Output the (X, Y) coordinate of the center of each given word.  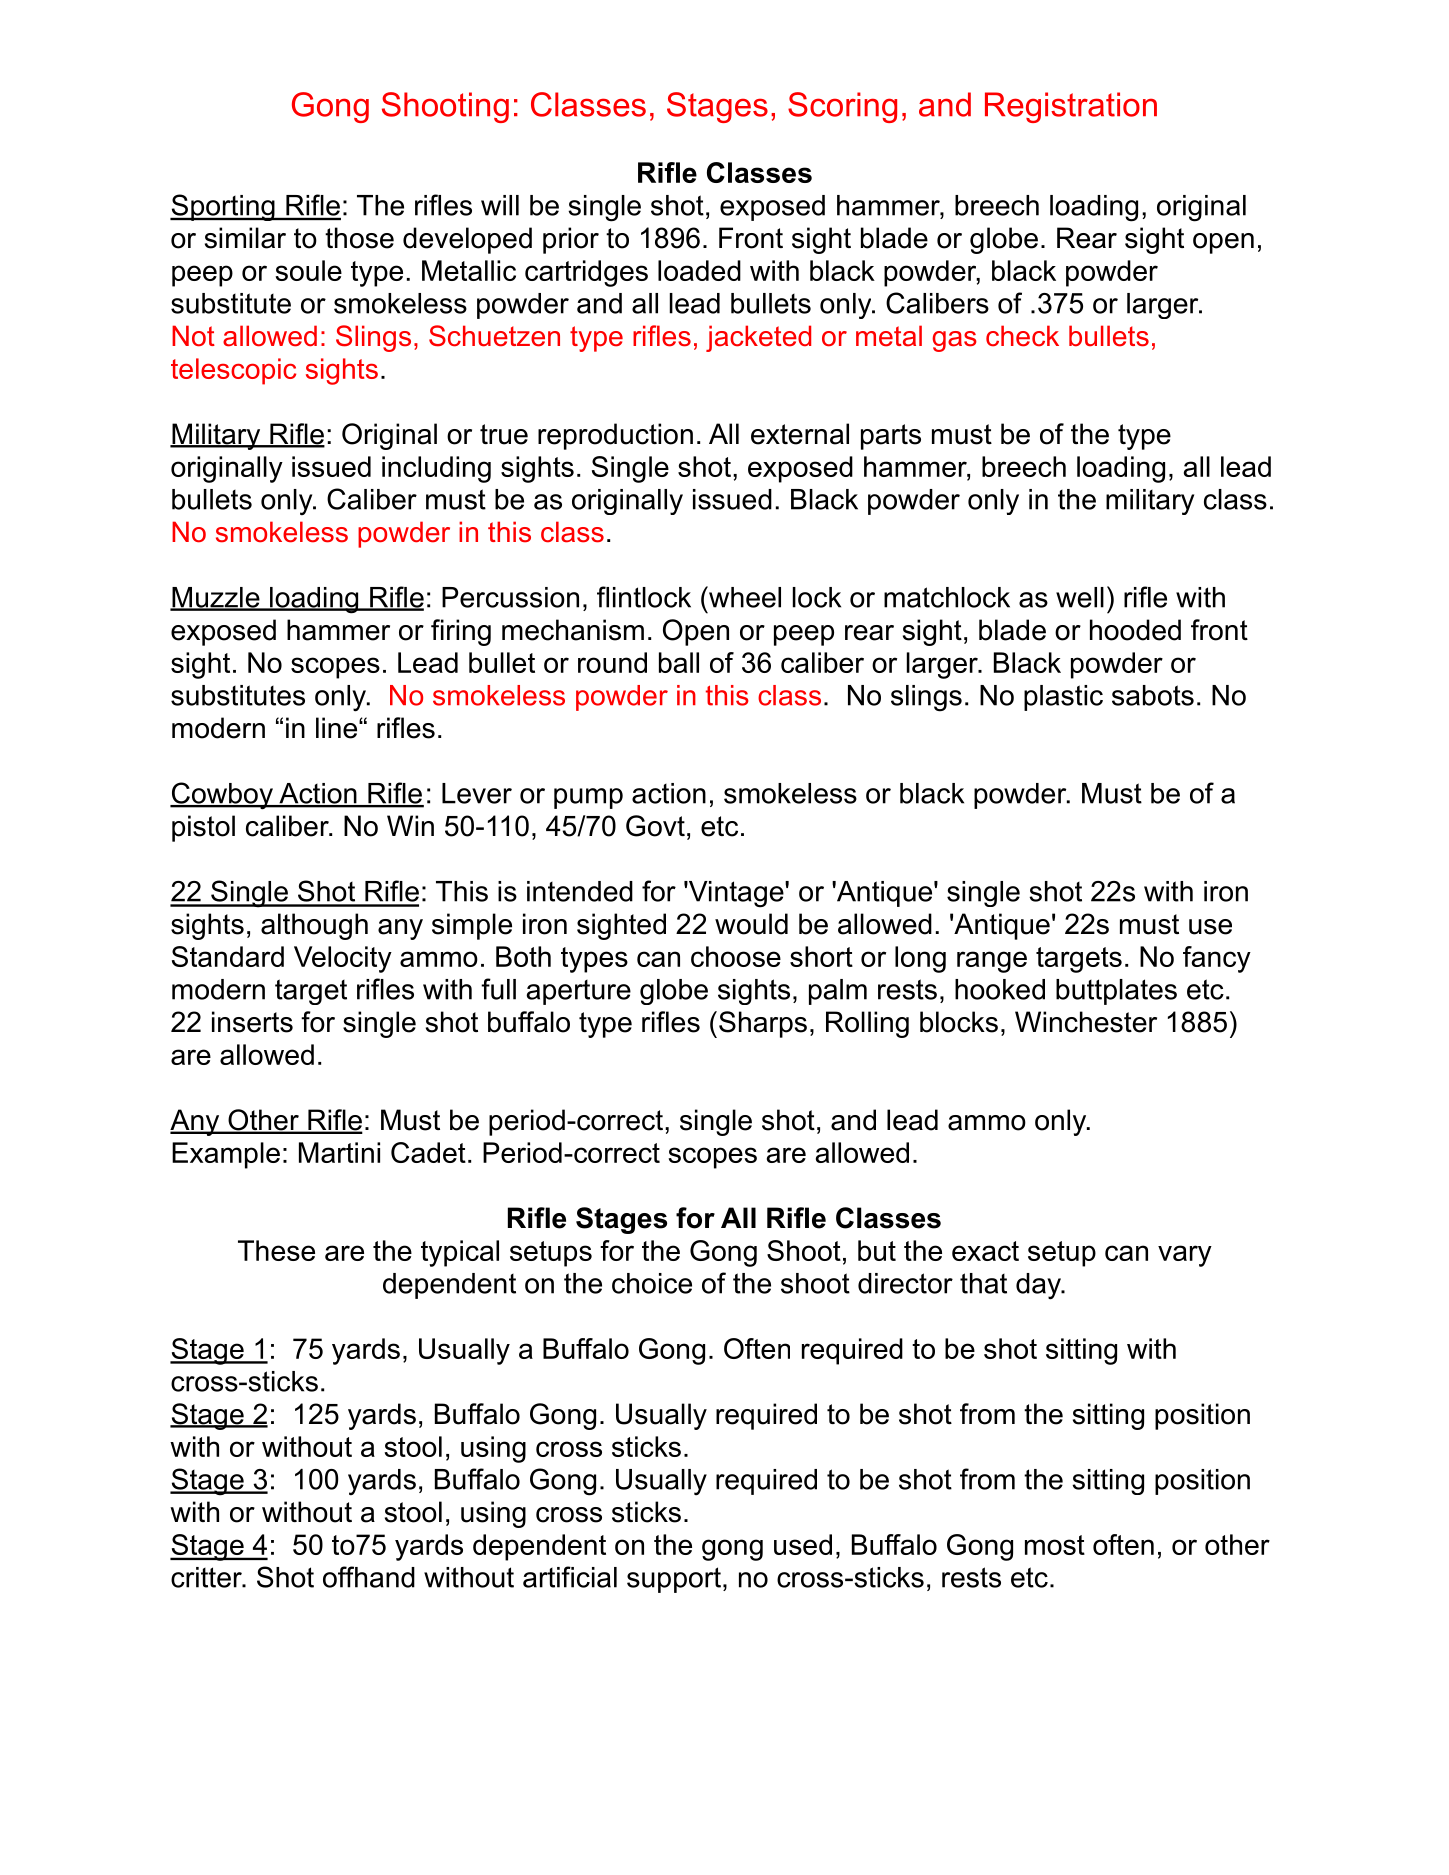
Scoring (842, 107)
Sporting (223, 207)
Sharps (763, 1024)
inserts (252, 1022)
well (1080, 597)
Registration (1071, 107)
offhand (369, 1577)
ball (679, 662)
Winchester (1086, 1022)
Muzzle (216, 598)
